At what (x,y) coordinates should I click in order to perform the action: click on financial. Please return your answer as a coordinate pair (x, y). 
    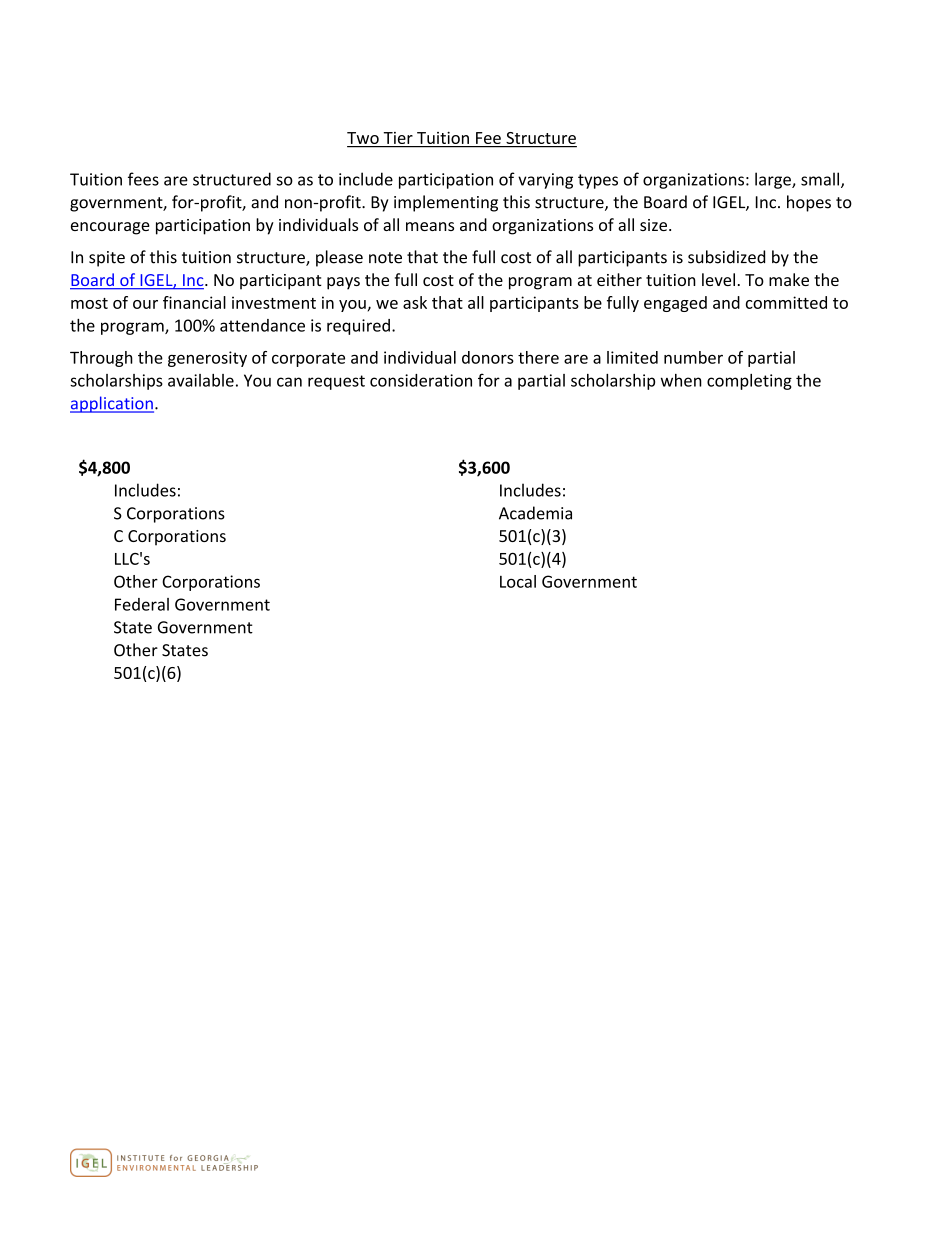
    Looking at the image, I should click on (194, 302).
